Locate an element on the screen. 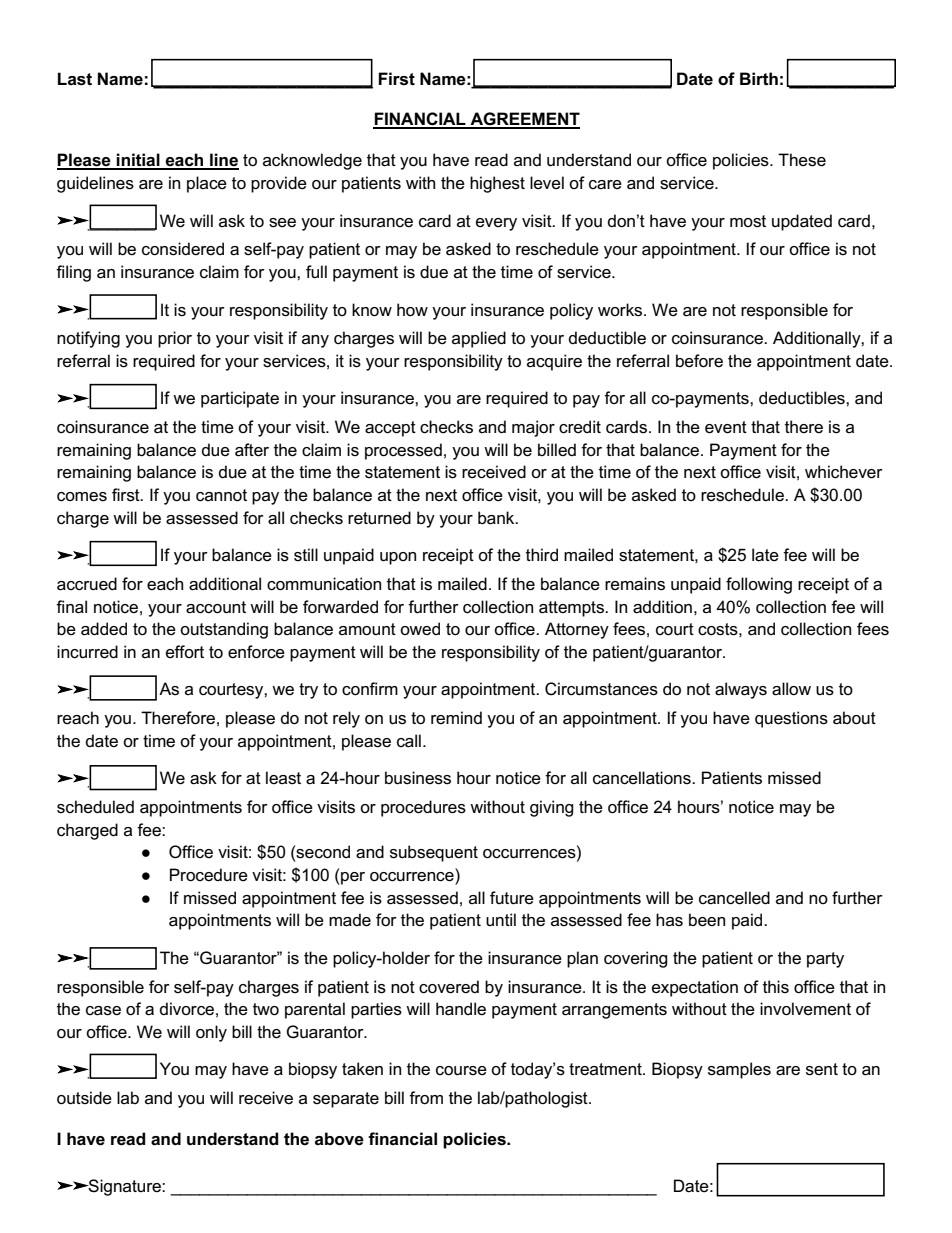 This screenshot has width=952, height=1233. account is located at coordinates (216, 607).
